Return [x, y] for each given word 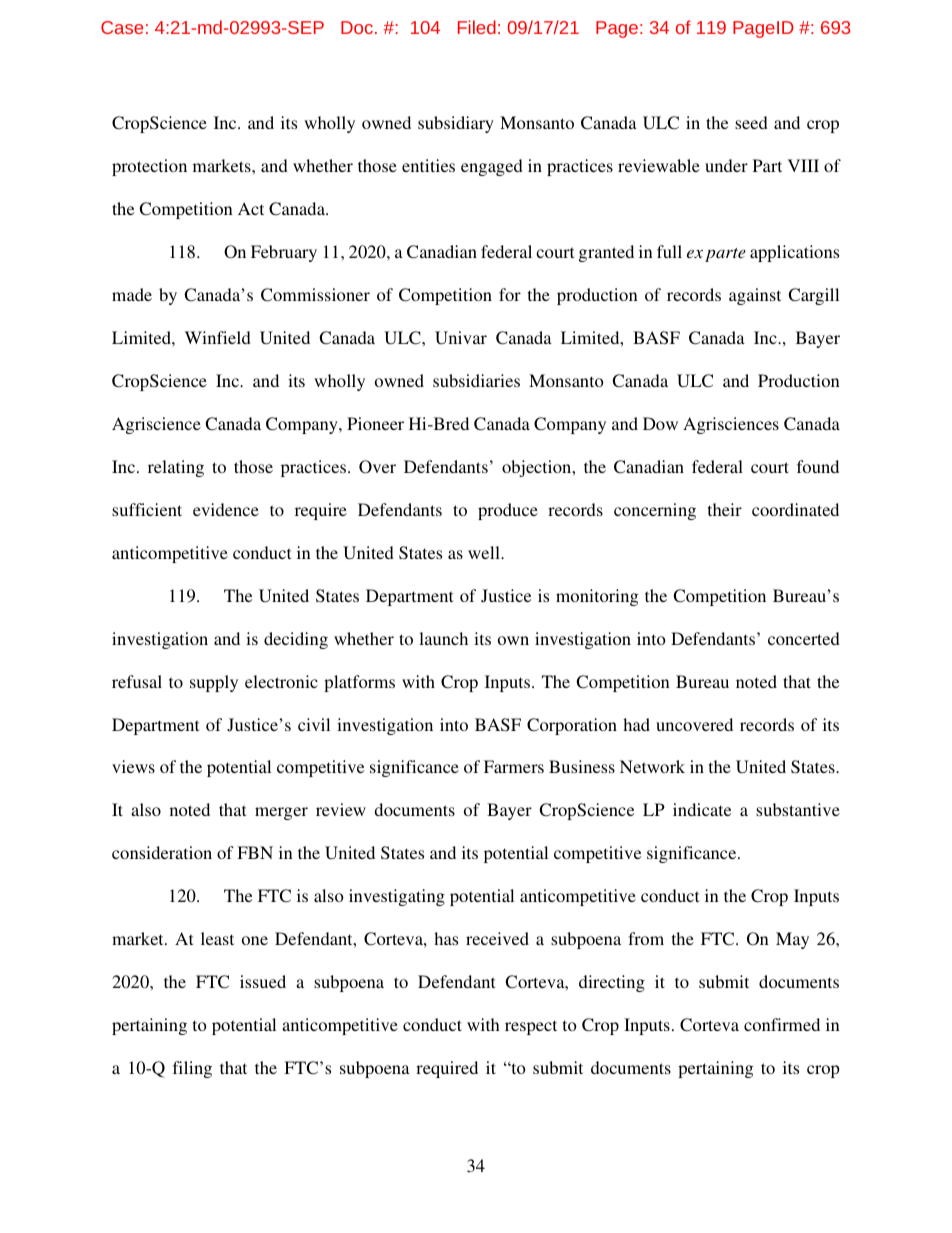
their [725, 509]
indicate [702, 809]
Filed [477, 27]
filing [192, 1069]
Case [122, 27]
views [133, 766]
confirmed [782, 1024]
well [485, 552]
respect [531, 1027]
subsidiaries [476, 380]
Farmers [514, 766]
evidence [226, 509]
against [755, 296]
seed [751, 122]
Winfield [218, 337]
